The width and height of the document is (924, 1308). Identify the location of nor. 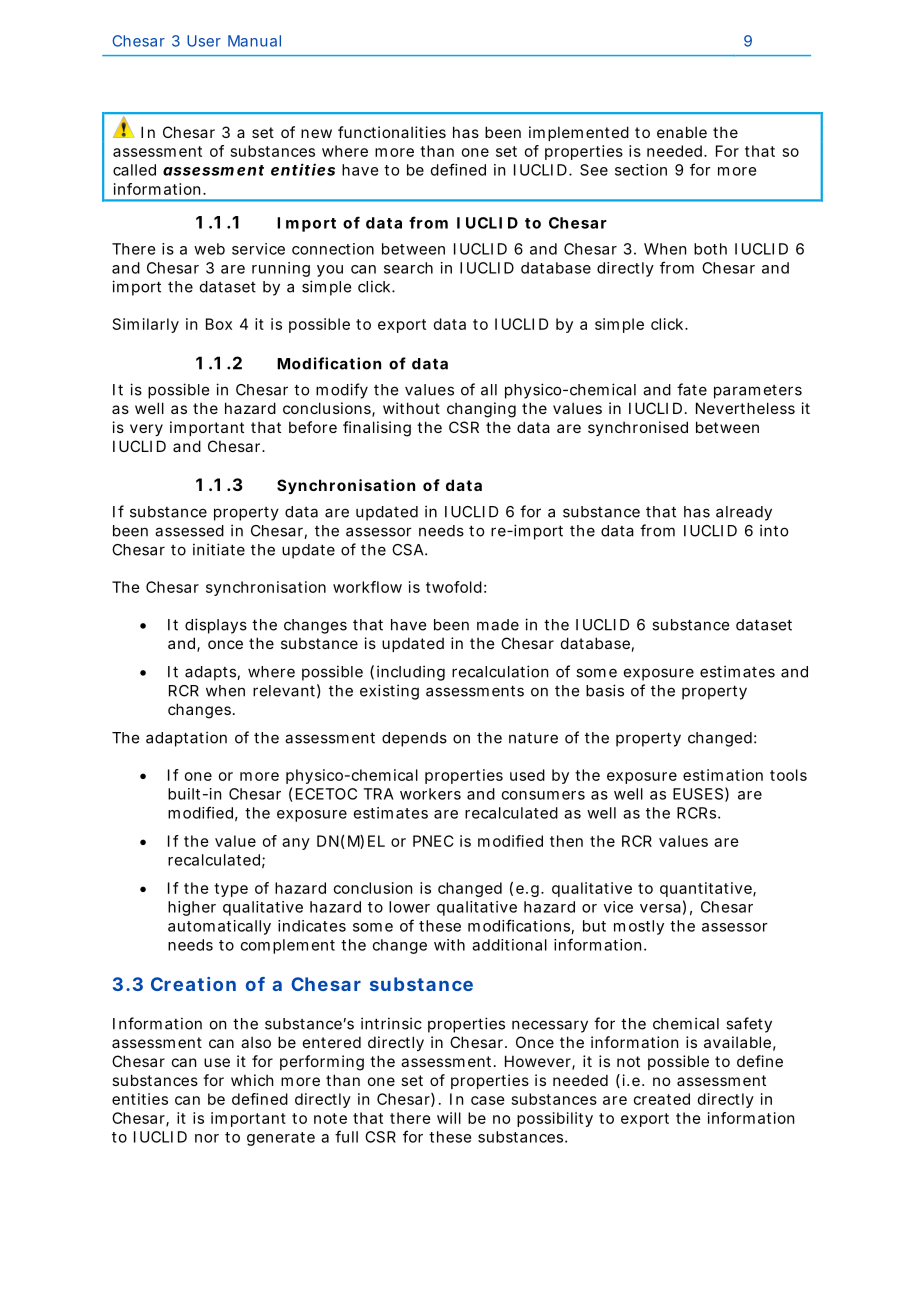
(207, 1138).
